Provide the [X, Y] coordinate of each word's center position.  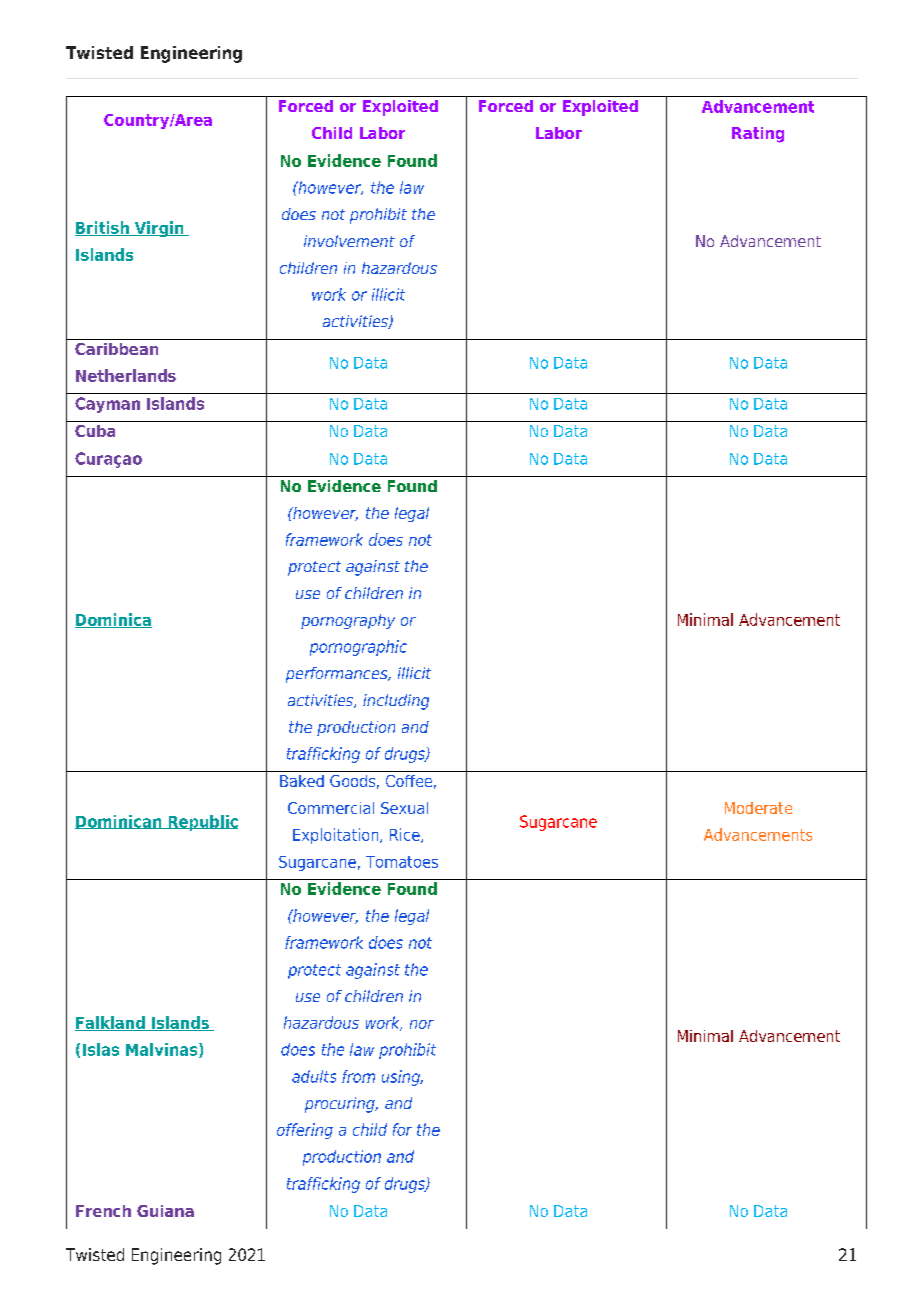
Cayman [107, 405]
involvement [349, 241]
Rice [406, 835]
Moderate [758, 808]
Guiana [165, 1211]
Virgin [159, 229]
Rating [758, 135]
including [396, 702]
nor [422, 1024]
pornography [348, 621]
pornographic [358, 648]
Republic [202, 823]
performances [338, 675]
